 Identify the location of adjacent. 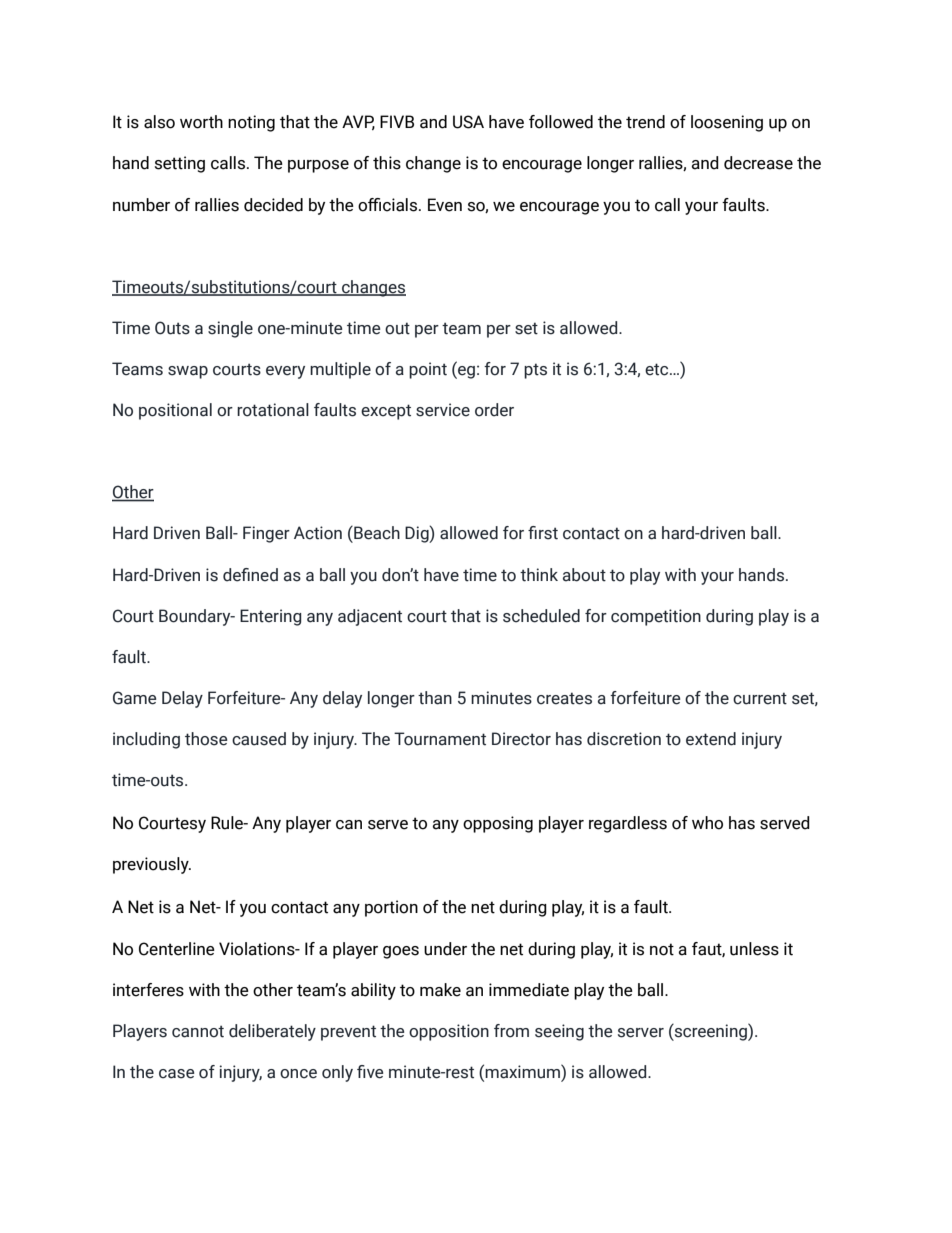
(370, 617).
